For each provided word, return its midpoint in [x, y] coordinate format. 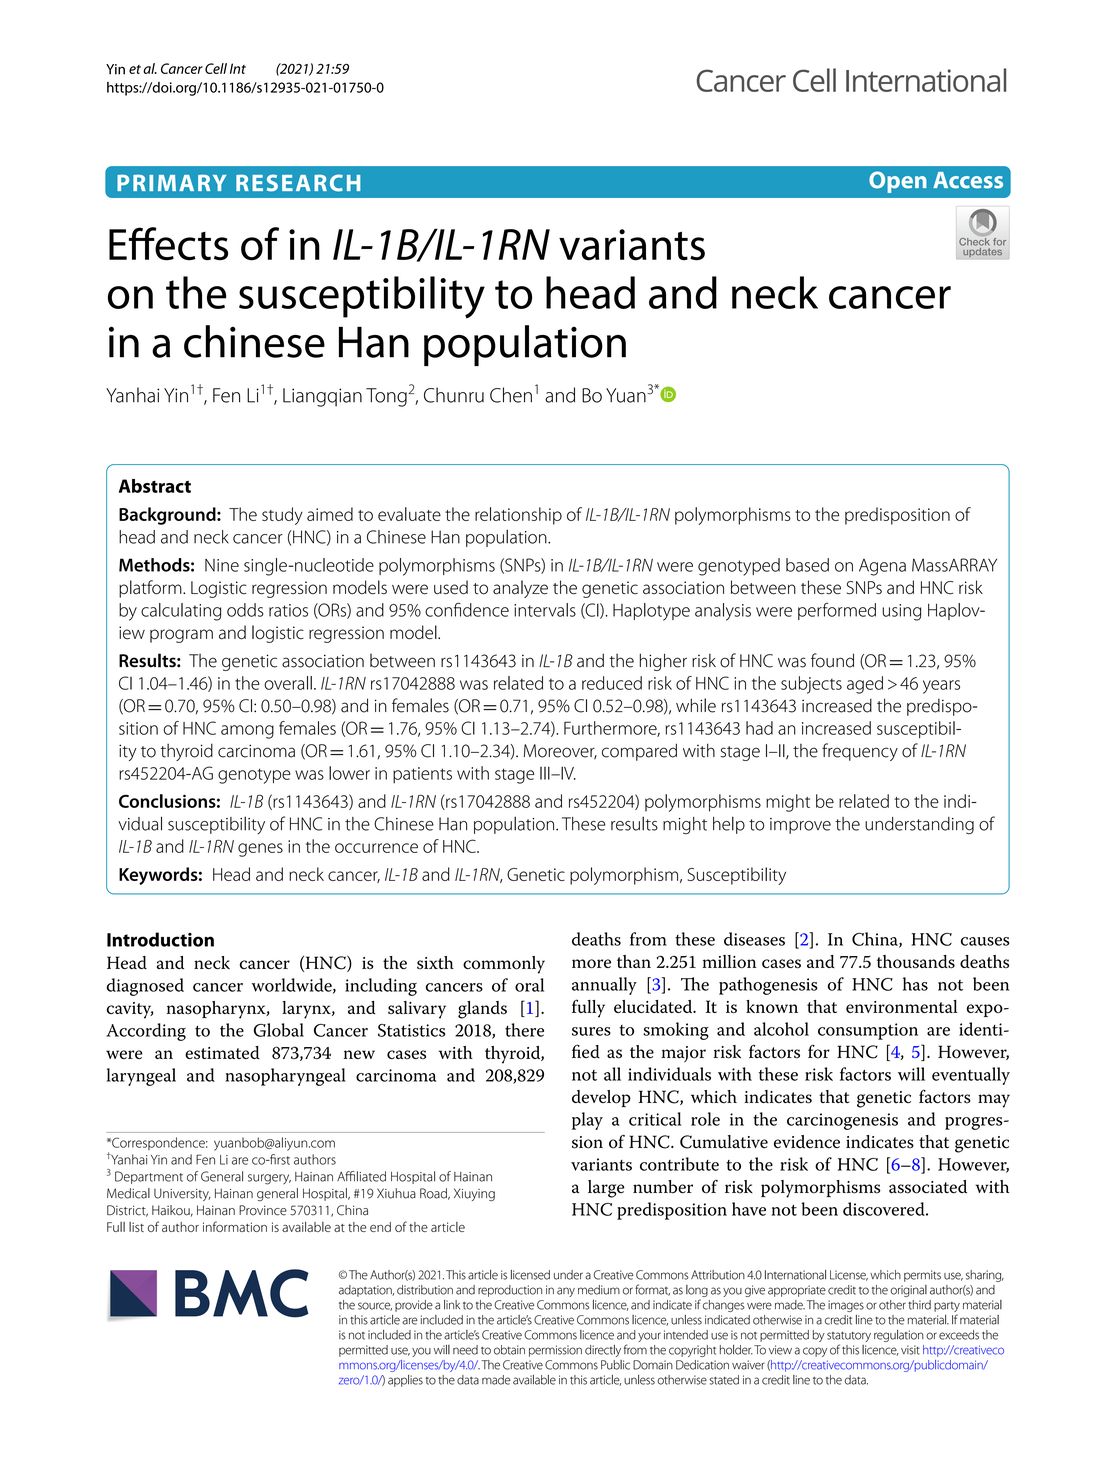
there [524, 1030]
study [282, 516]
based [807, 565]
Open [898, 182]
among [247, 732]
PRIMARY [171, 183]
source [375, 1306]
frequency [860, 752]
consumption [868, 1031]
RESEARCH [298, 183]
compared [639, 752]
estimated [222, 1053]
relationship [518, 516]
